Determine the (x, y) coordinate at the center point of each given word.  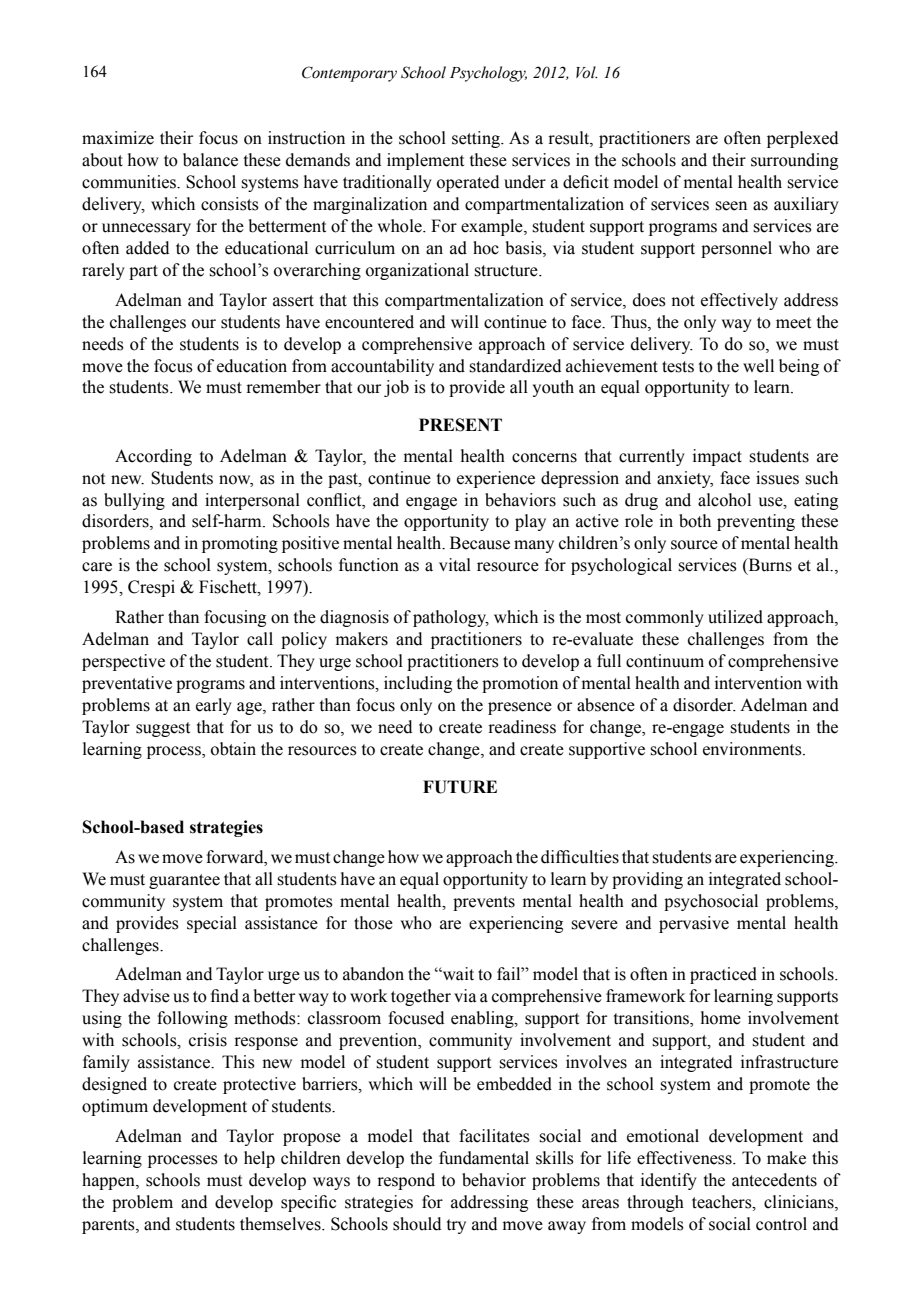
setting (477, 139)
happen (109, 1181)
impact (717, 457)
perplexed (802, 139)
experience (496, 479)
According (153, 457)
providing (647, 880)
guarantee (184, 881)
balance (210, 160)
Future (460, 787)
